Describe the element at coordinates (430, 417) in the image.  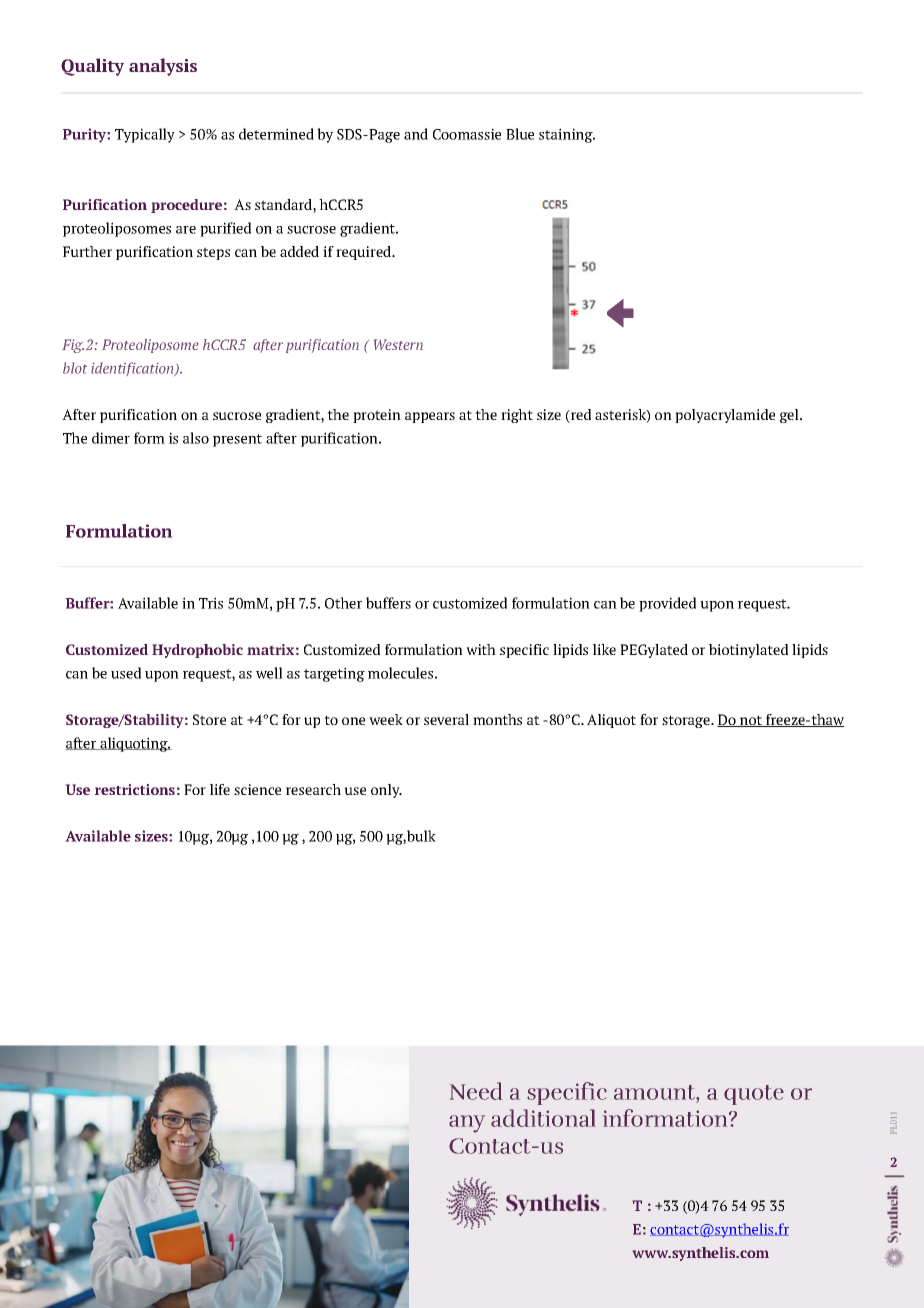
I see `appears` at that location.
